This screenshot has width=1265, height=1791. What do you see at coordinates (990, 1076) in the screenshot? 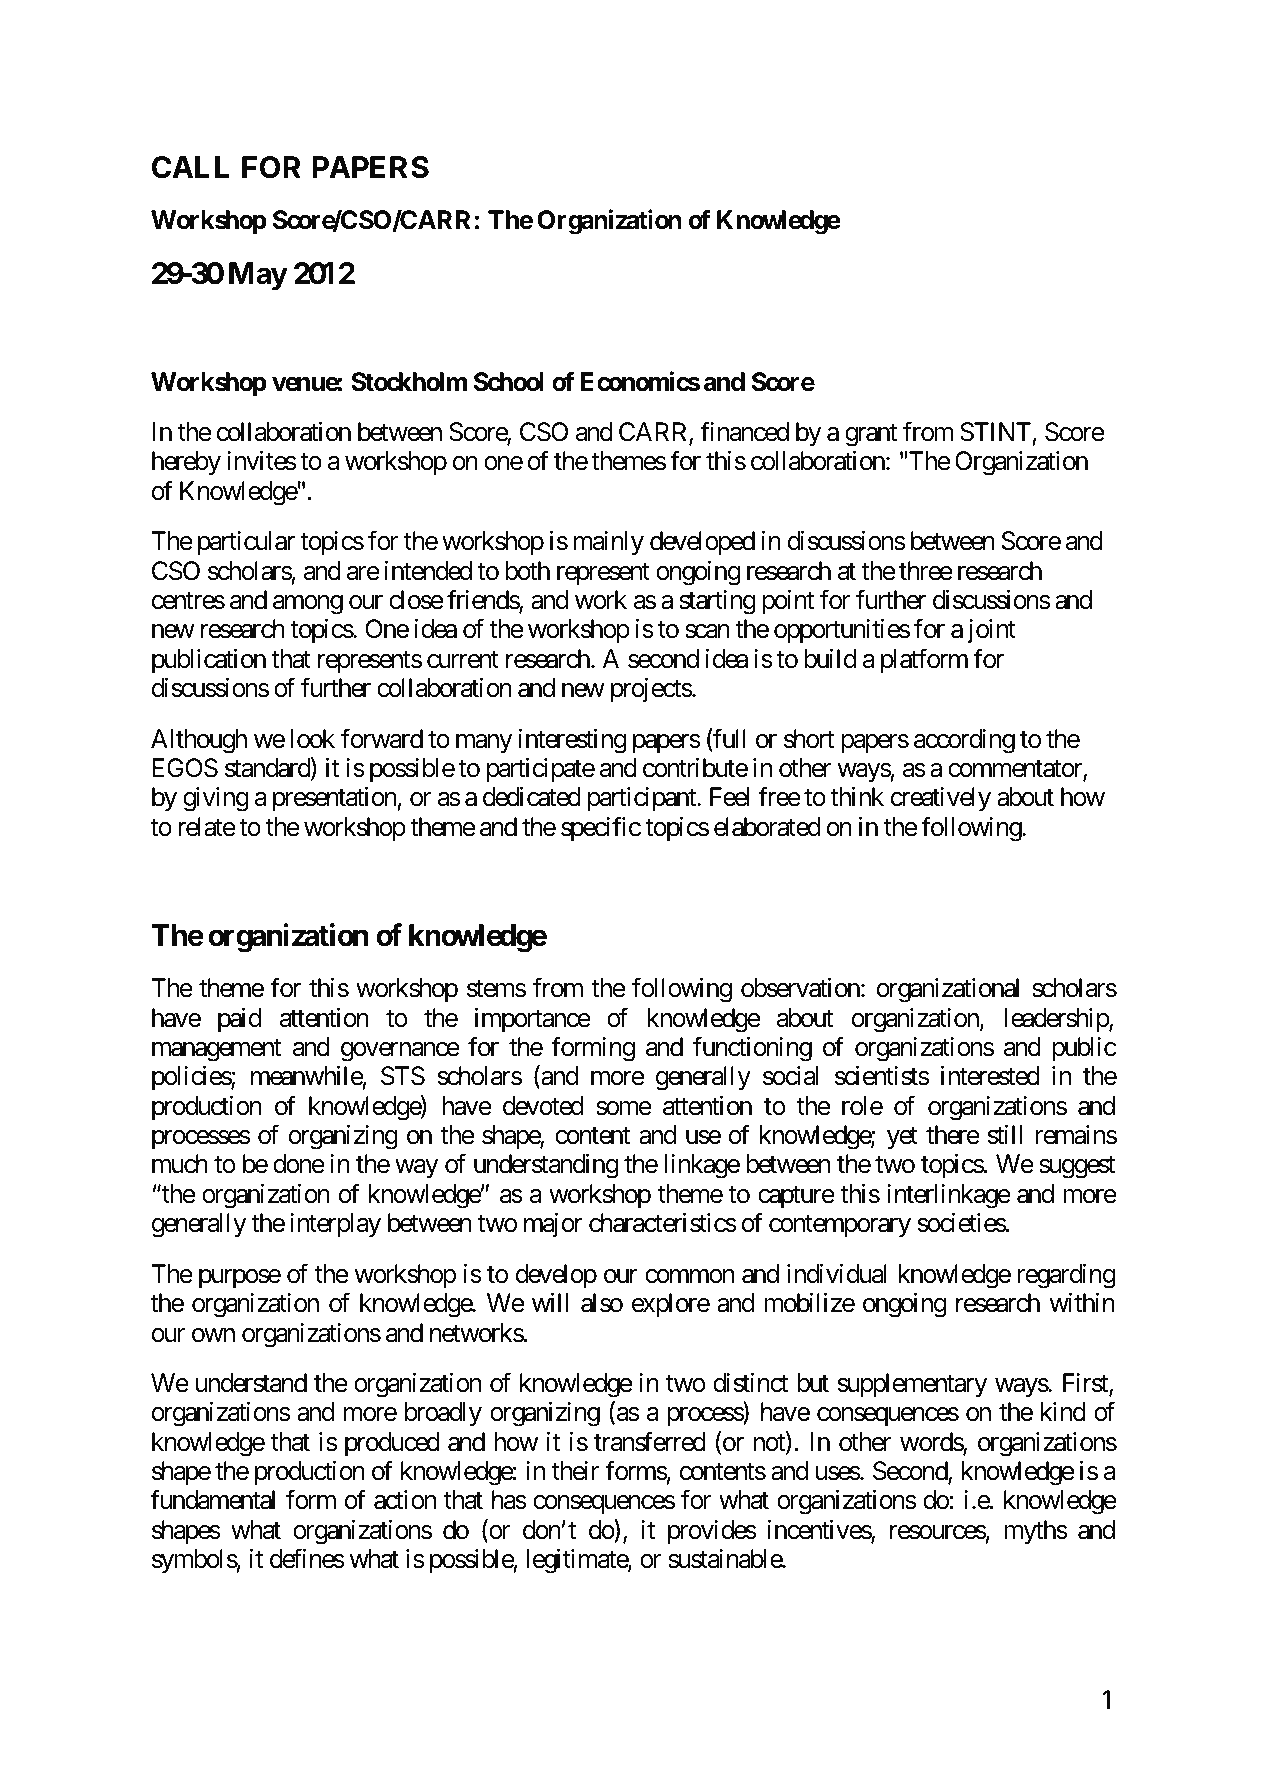
I see `interested` at bounding box center [990, 1076].
